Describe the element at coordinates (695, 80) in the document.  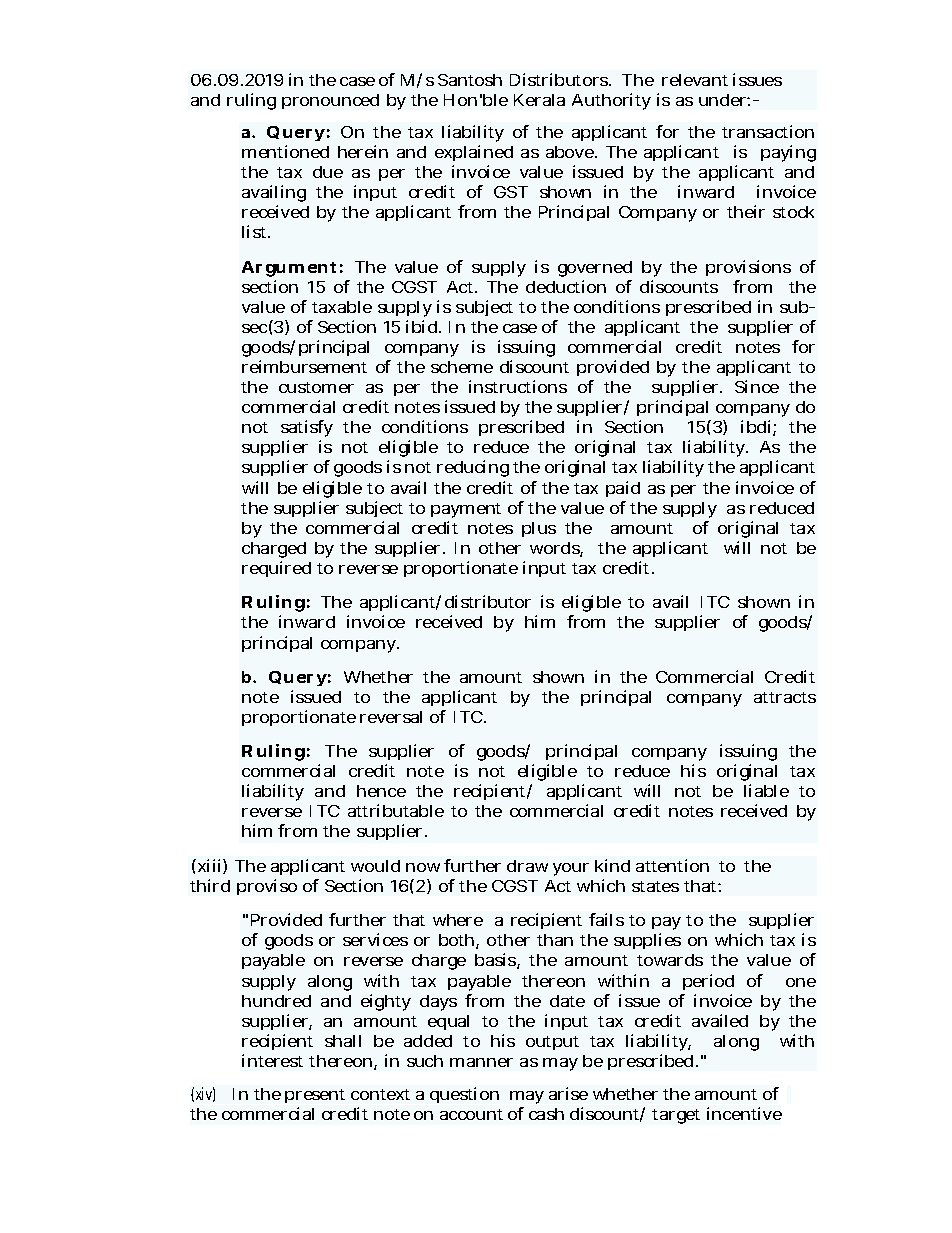
I see `relevant` at that location.
